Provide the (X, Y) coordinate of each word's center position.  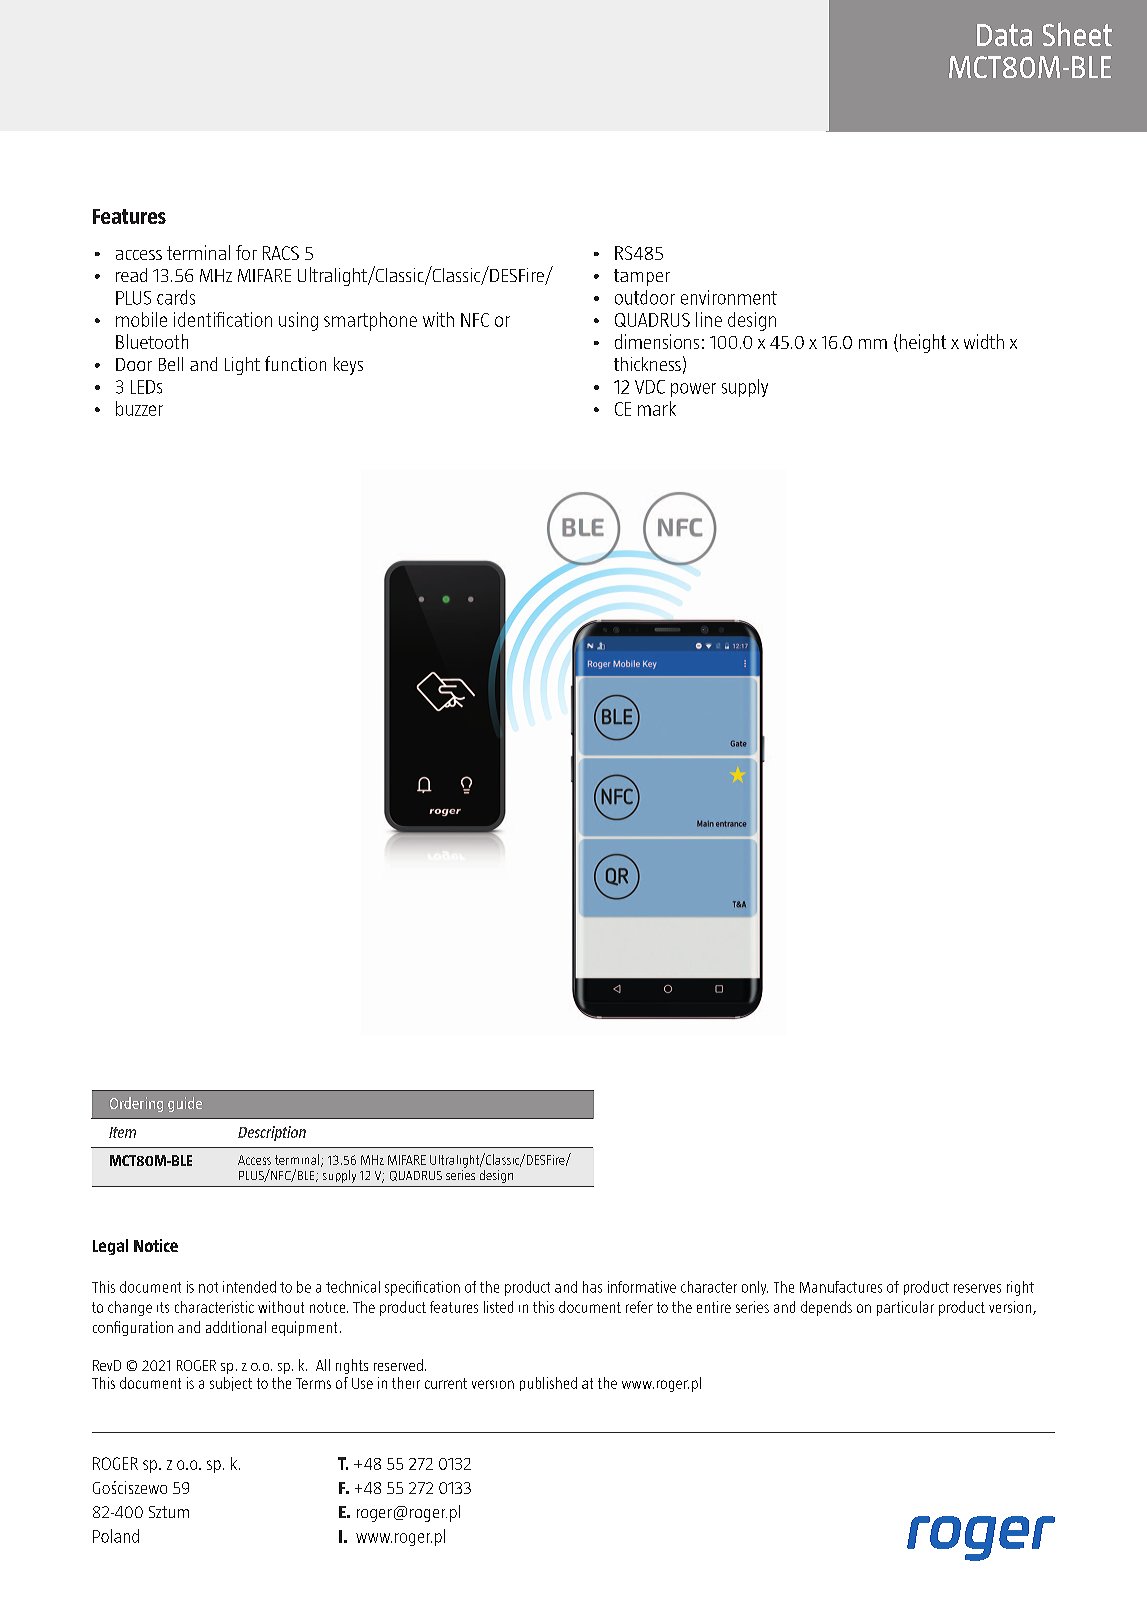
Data (1004, 35)
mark (657, 408)
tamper (642, 277)
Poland (116, 1536)
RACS (281, 253)
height (923, 343)
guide (185, 1104)
